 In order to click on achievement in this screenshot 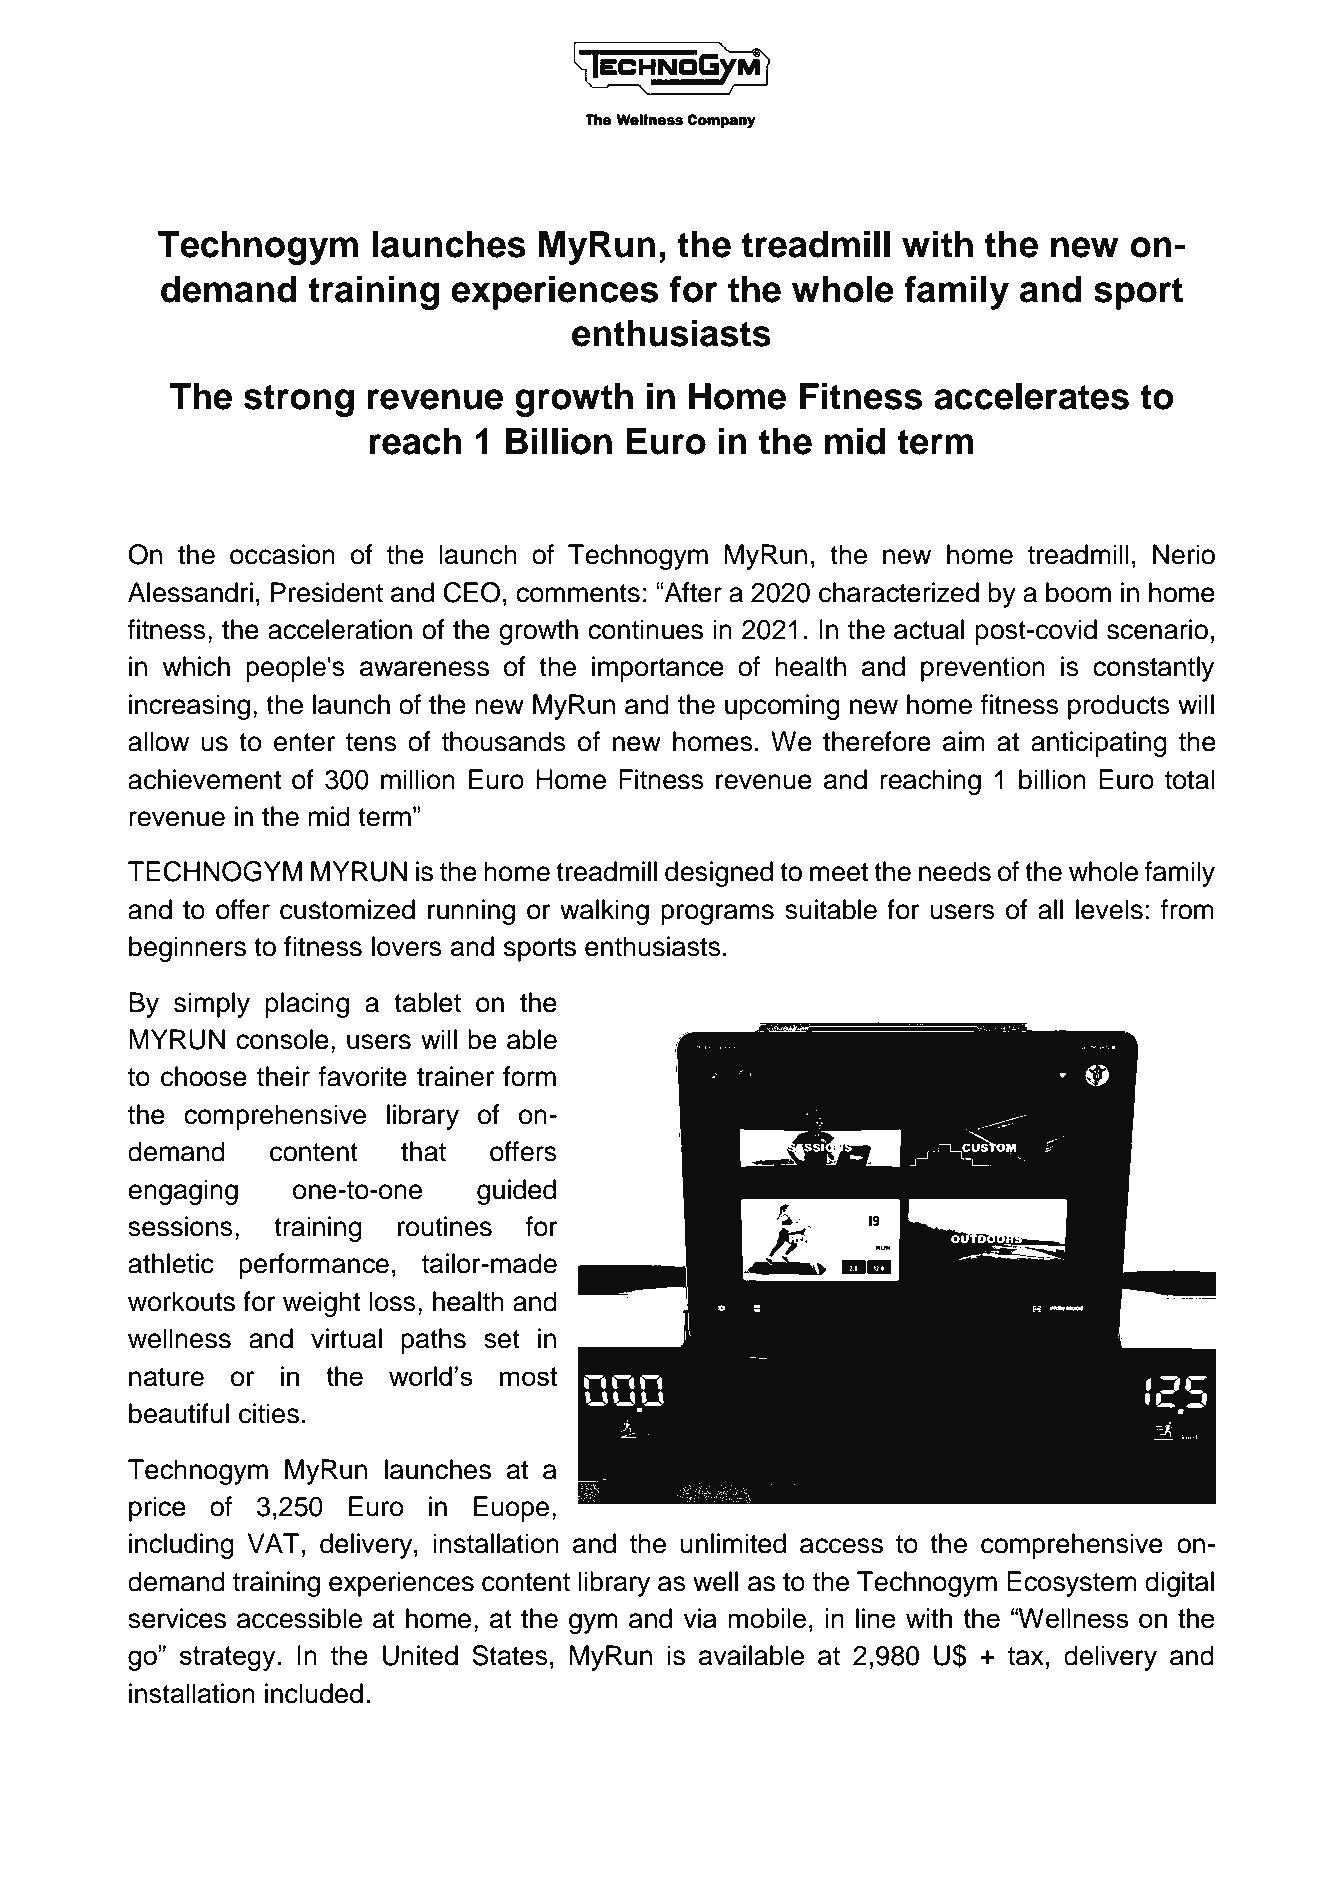, I will do `click(204, 779)`.
